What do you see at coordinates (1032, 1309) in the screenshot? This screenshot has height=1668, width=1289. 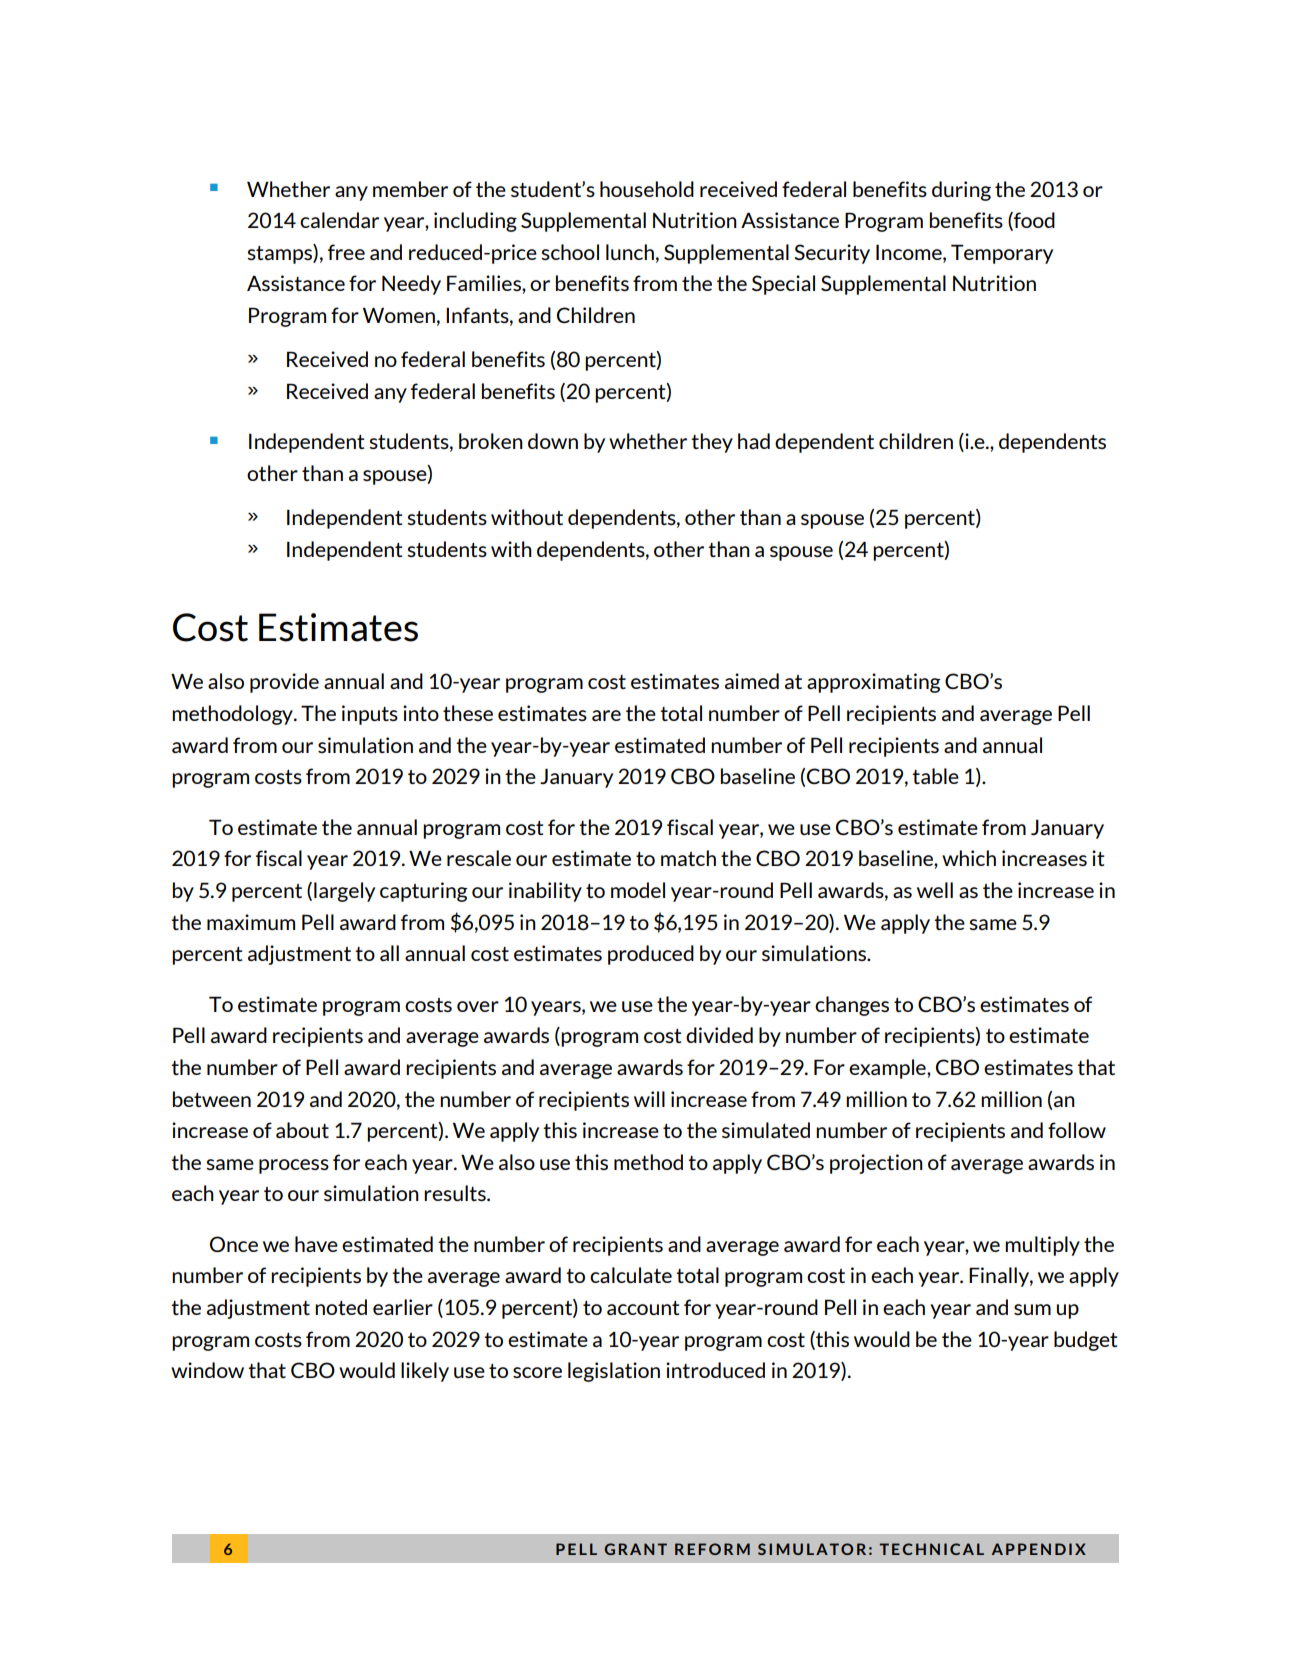 I see `sum` at bounding box center [1032, 1309].
